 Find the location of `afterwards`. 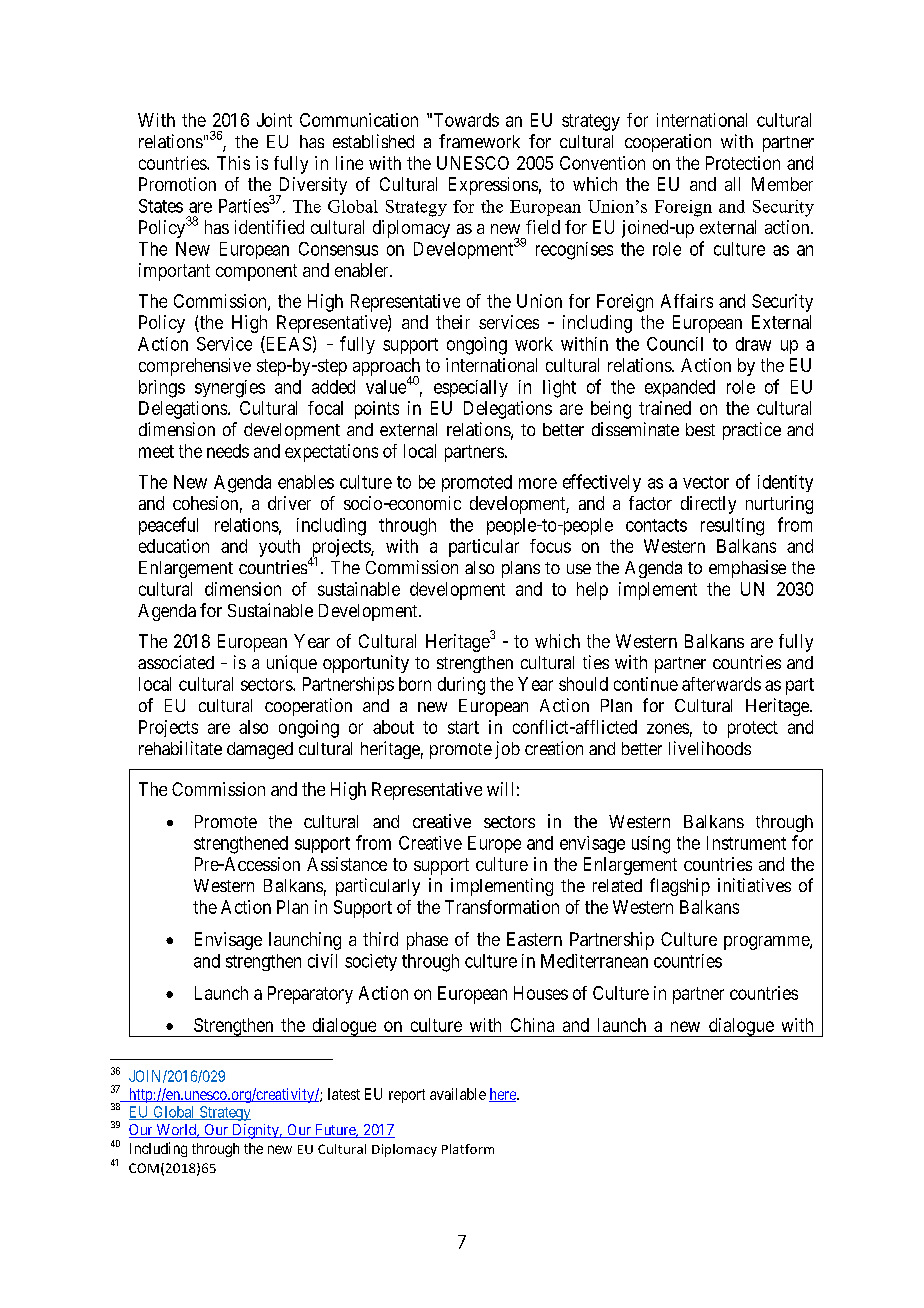

afterwards is located at coordinates (721, 684).
